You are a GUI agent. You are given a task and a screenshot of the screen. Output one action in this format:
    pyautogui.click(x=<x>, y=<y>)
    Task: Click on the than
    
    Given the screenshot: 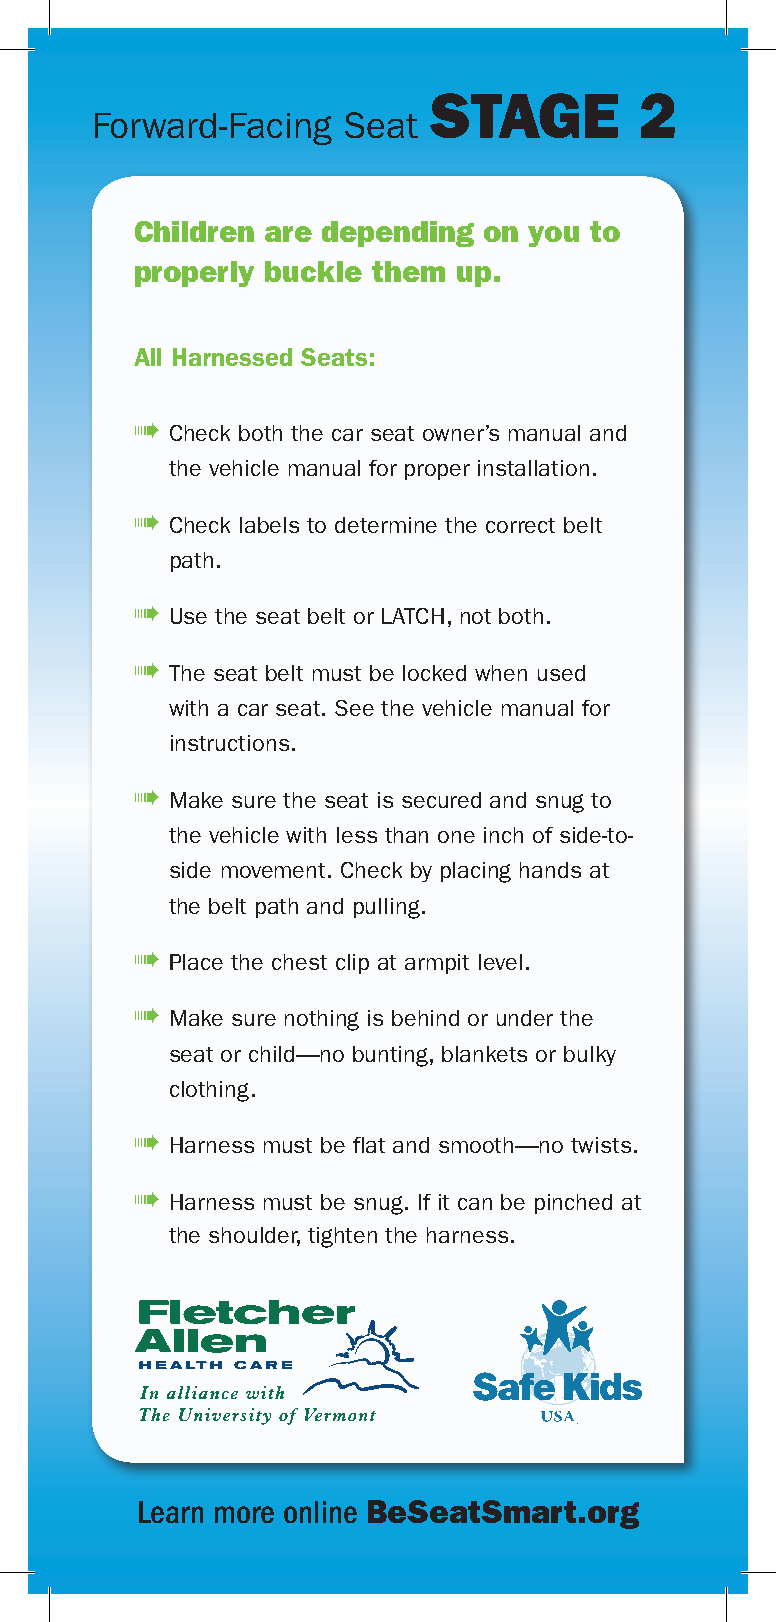 What is the action you would take?
    pyautogui.click(x=406, y=835)
